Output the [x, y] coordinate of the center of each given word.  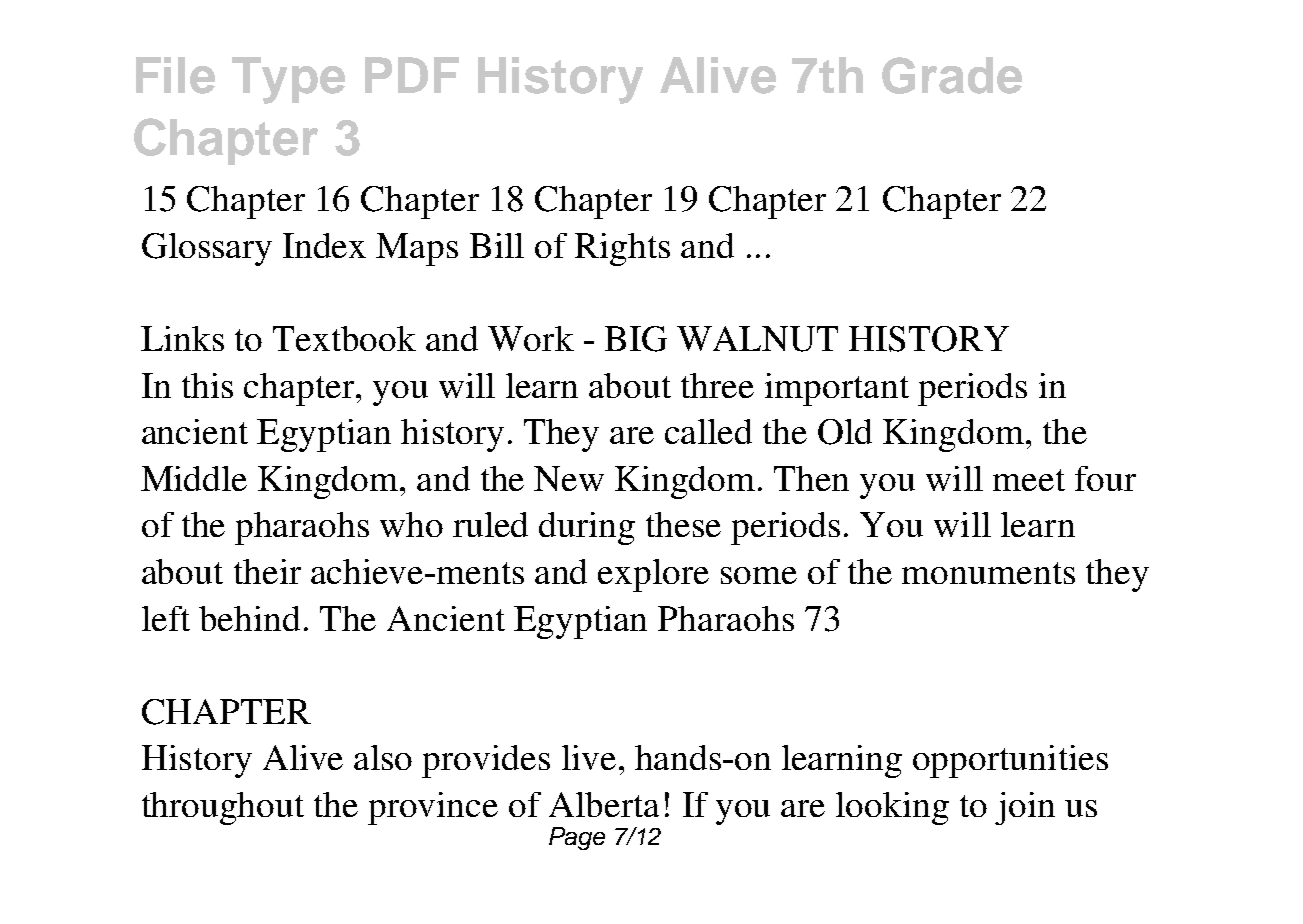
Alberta [604, 804]
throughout [223, 808]
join [1025, 808]
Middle [194, 478]
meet [1029, 480]
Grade [952, 75]
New [569, 478]
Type [288, 80]
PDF [412, 75]
